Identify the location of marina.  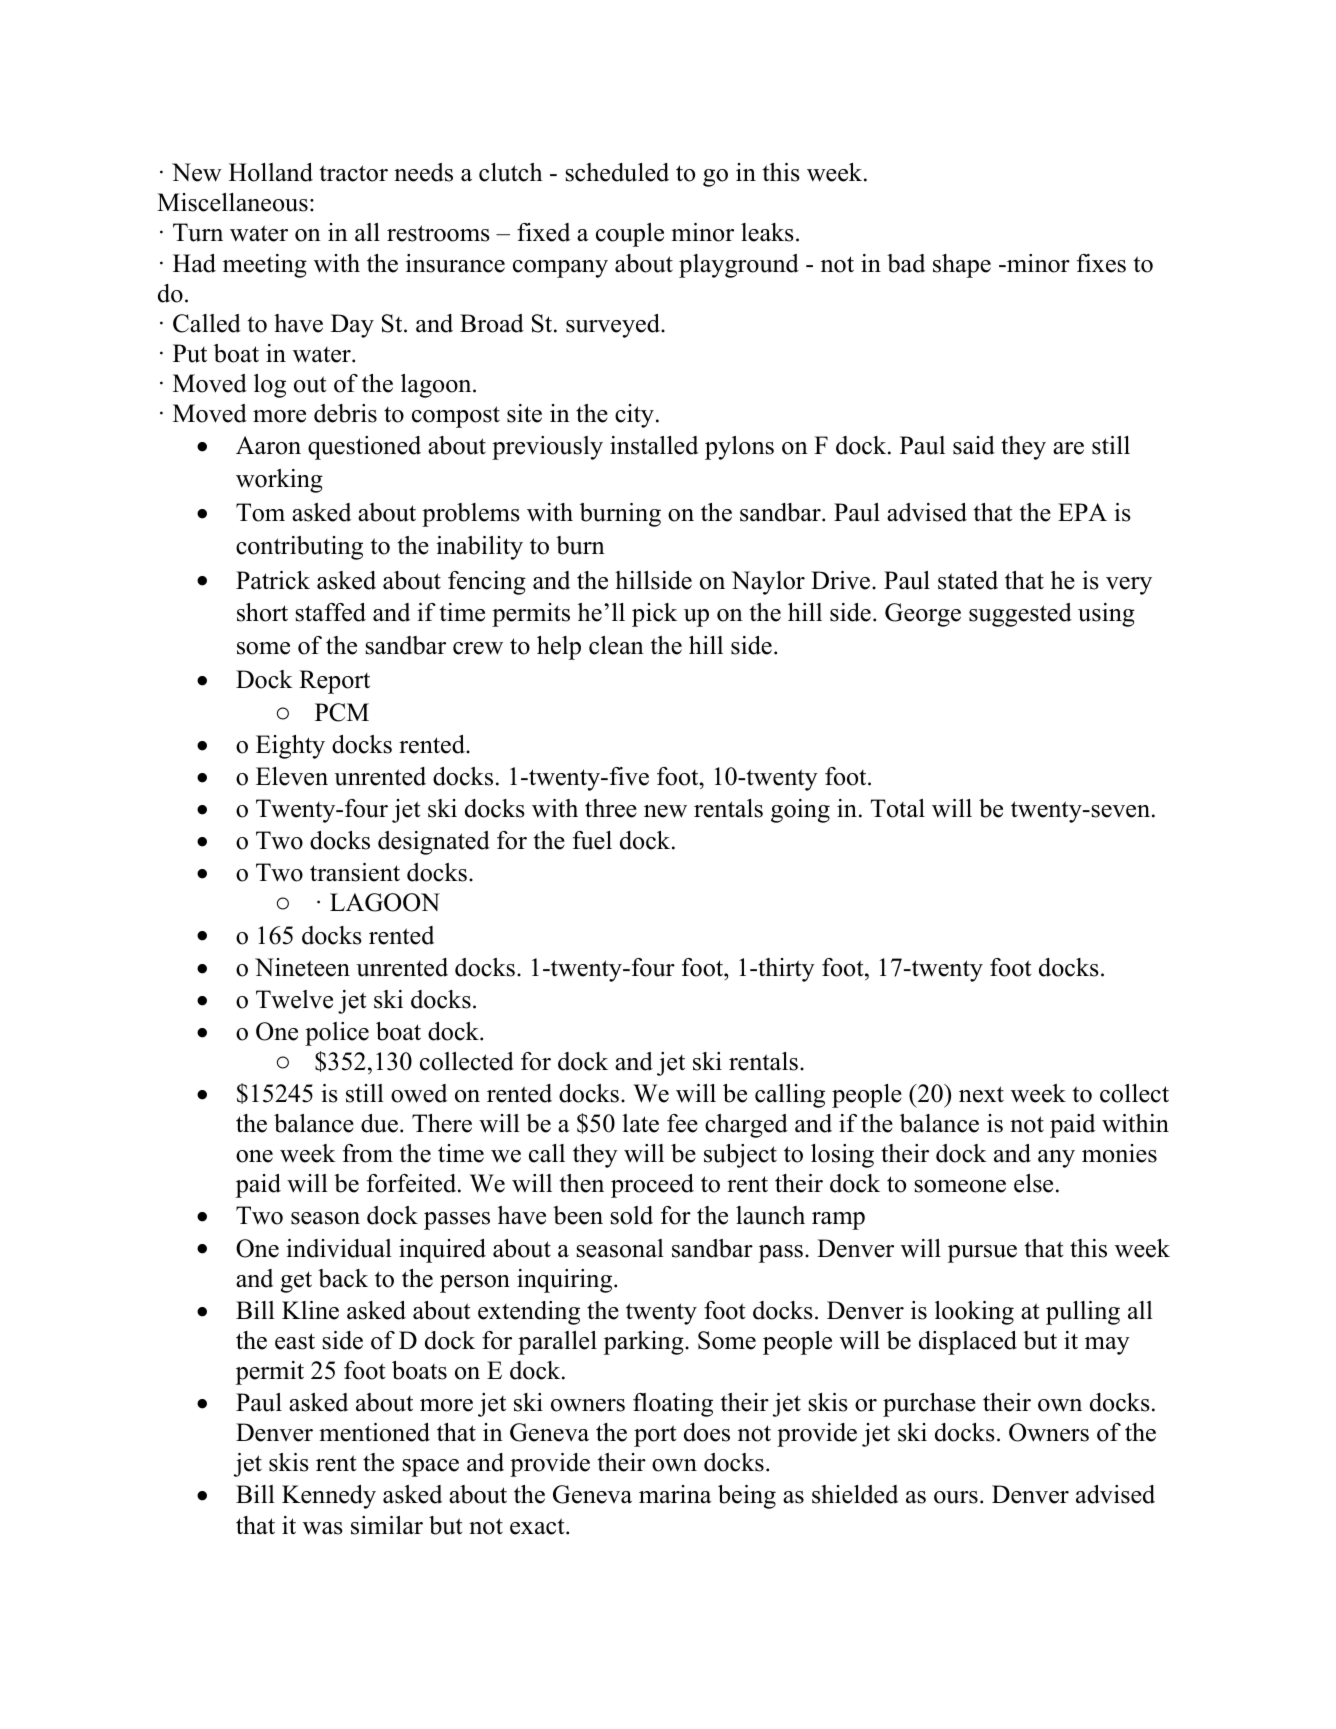
(675, 1494).
